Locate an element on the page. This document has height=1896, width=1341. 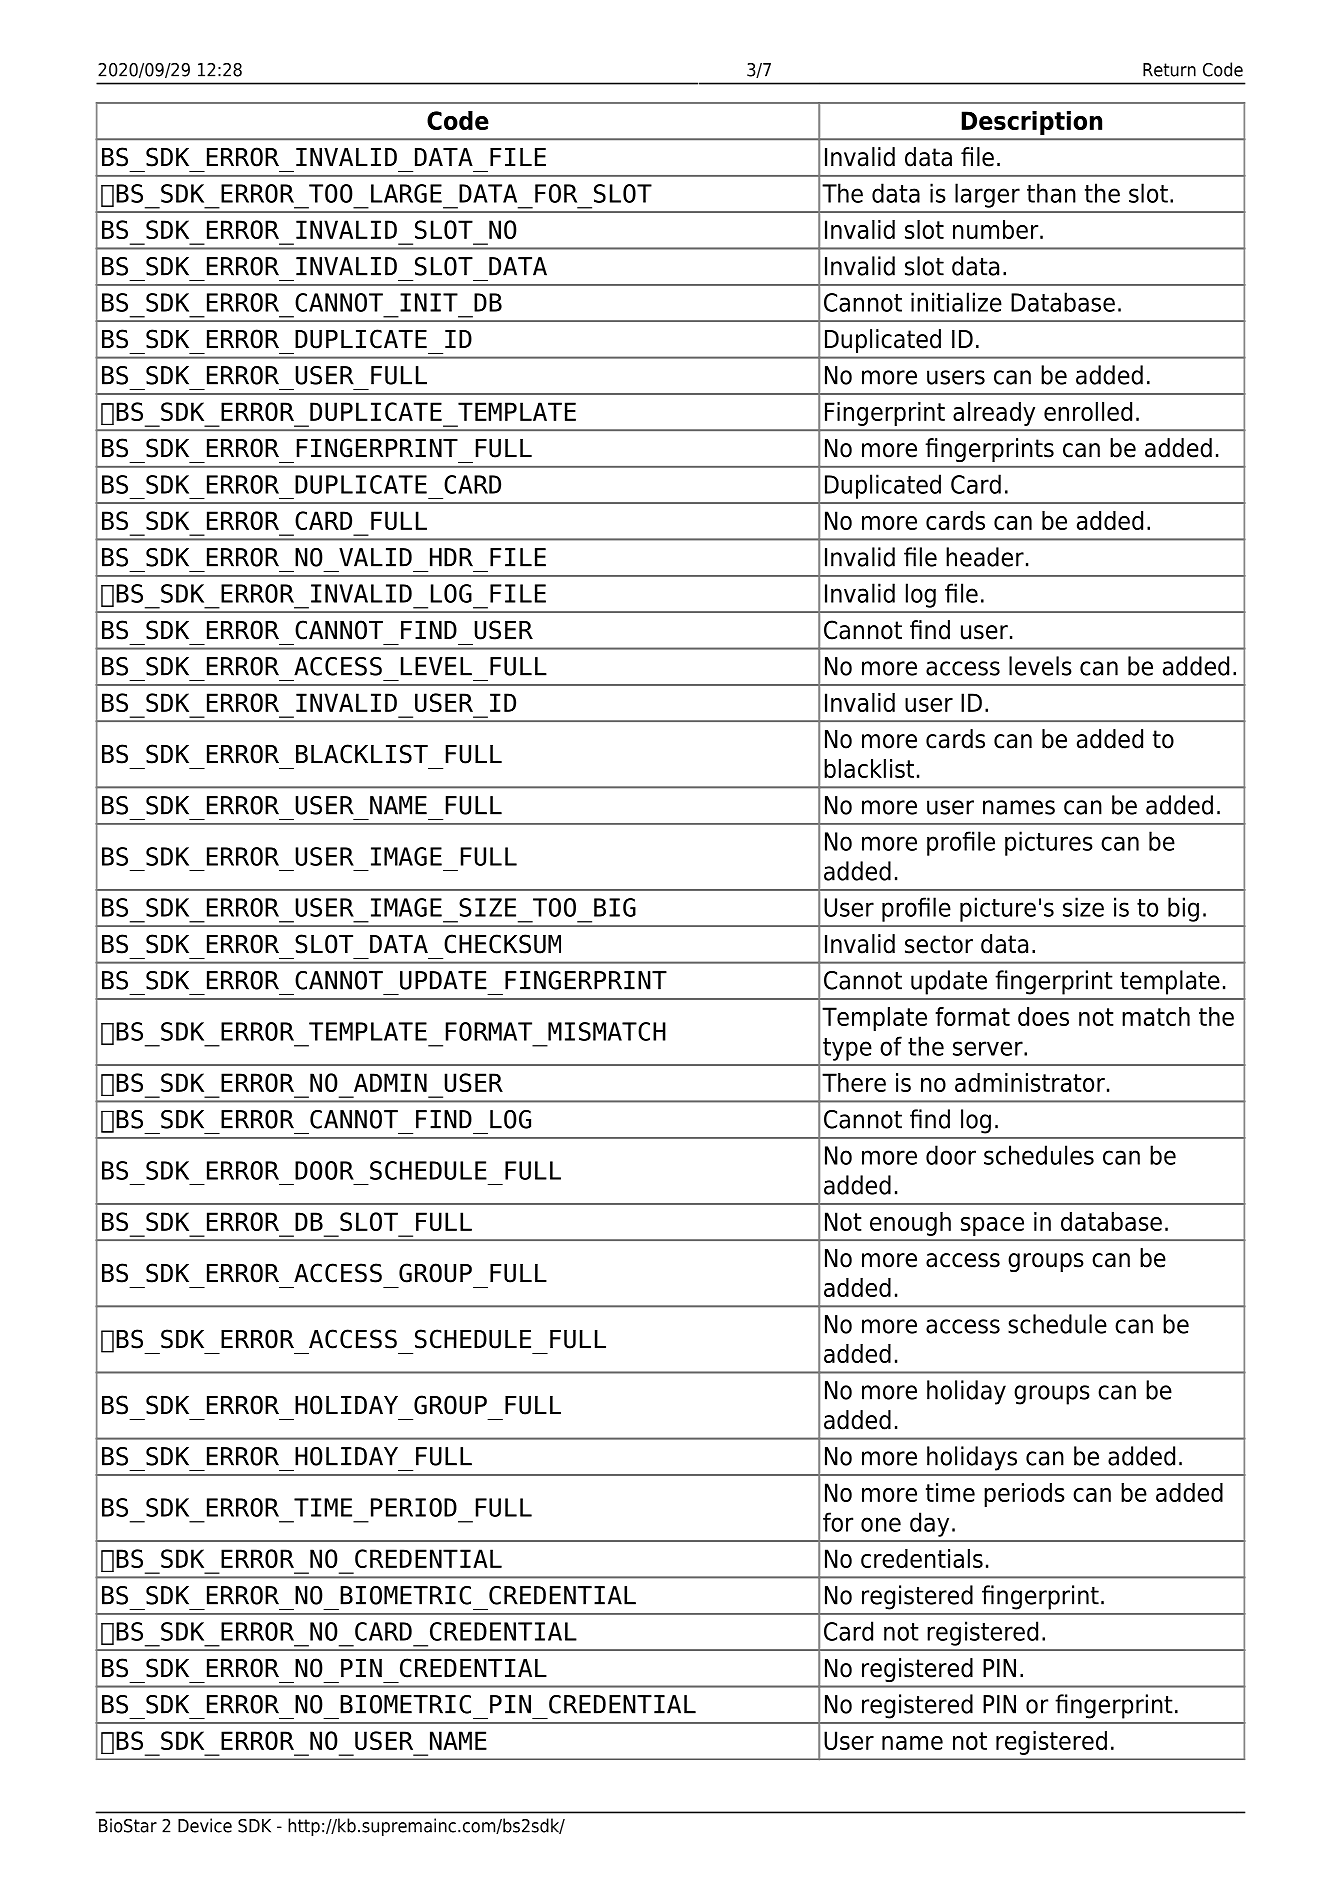
one is located at coordinates (881, 1524).
